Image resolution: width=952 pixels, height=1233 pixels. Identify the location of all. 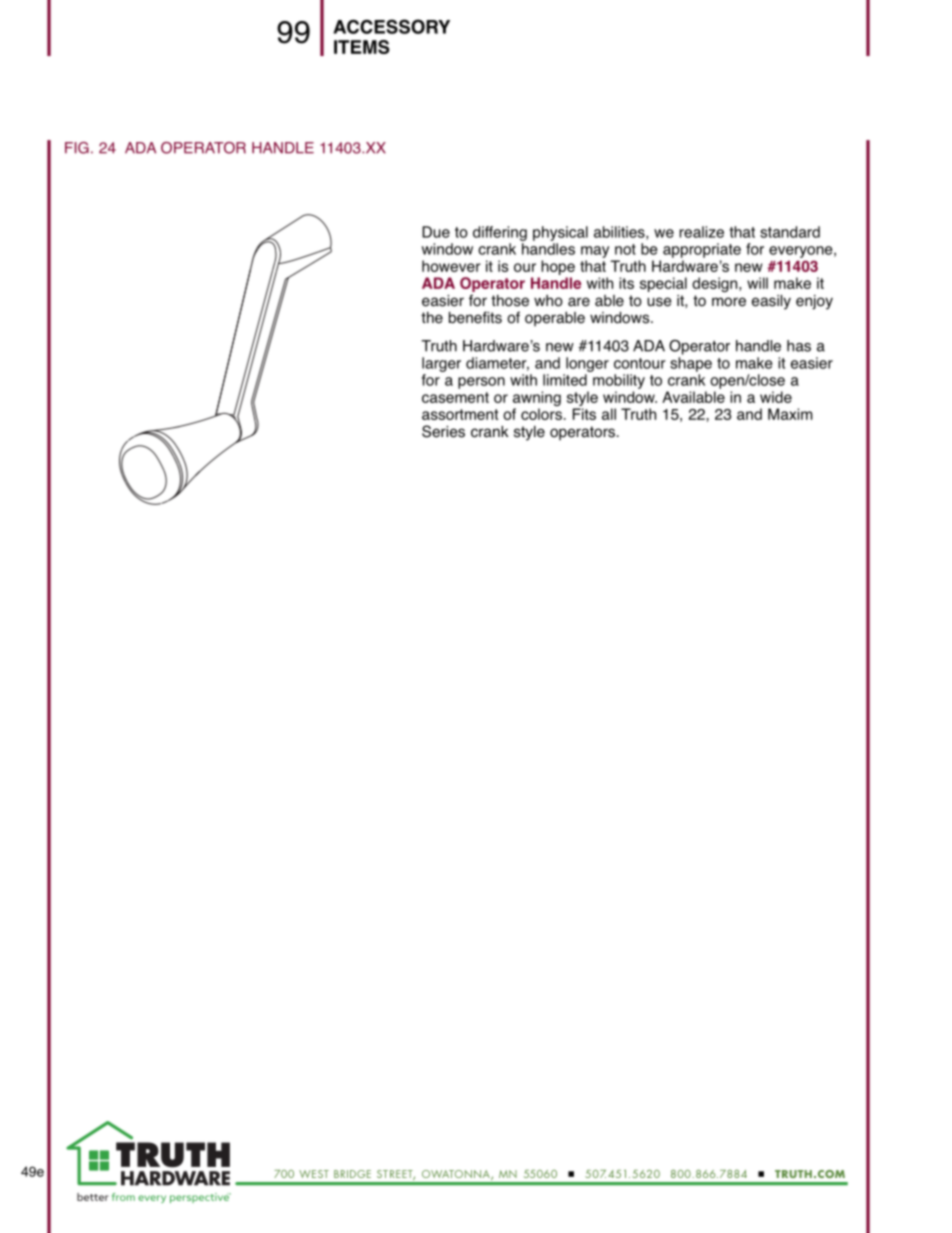
(609, 414).
